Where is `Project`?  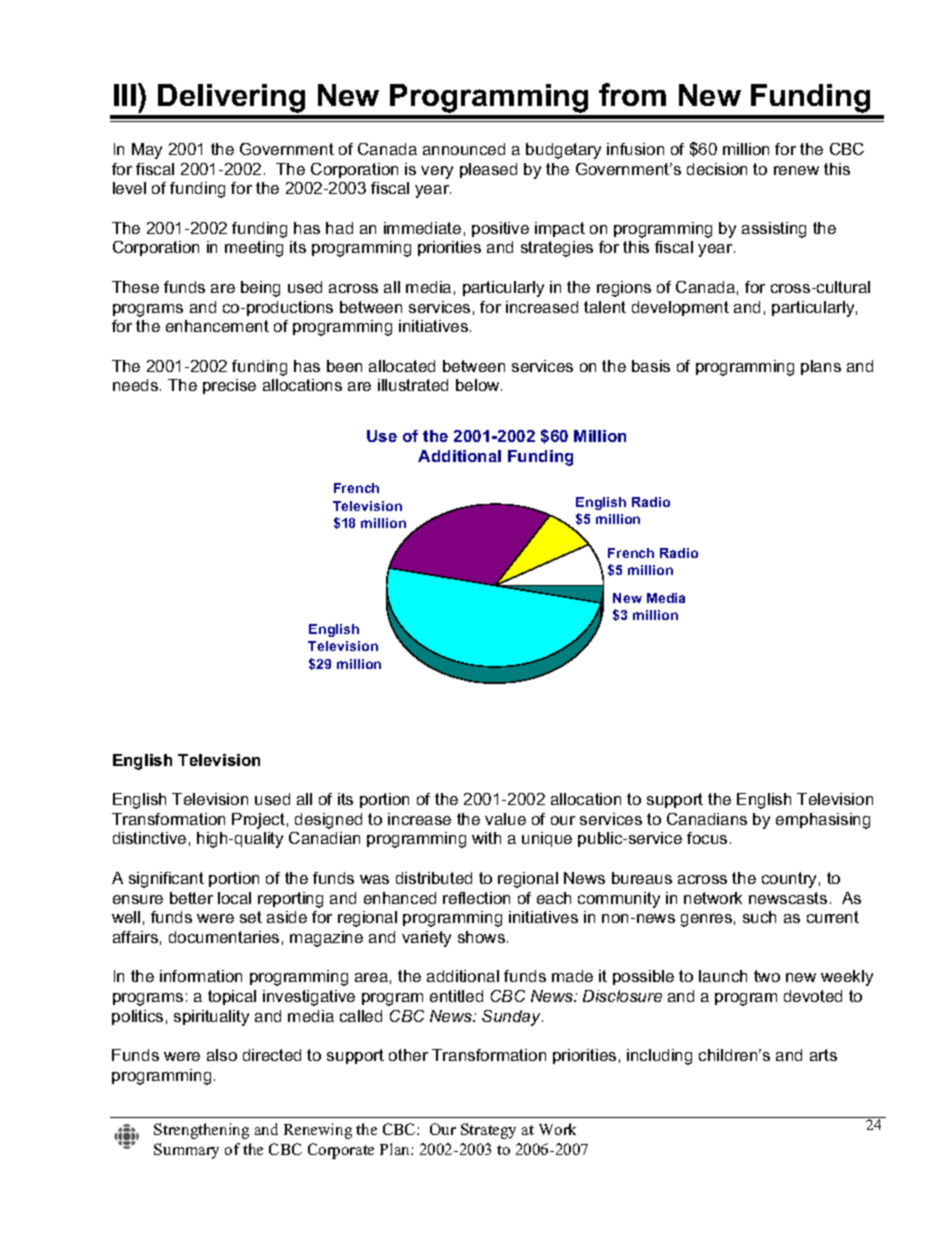
Project is located at coordinates (258, 821).
